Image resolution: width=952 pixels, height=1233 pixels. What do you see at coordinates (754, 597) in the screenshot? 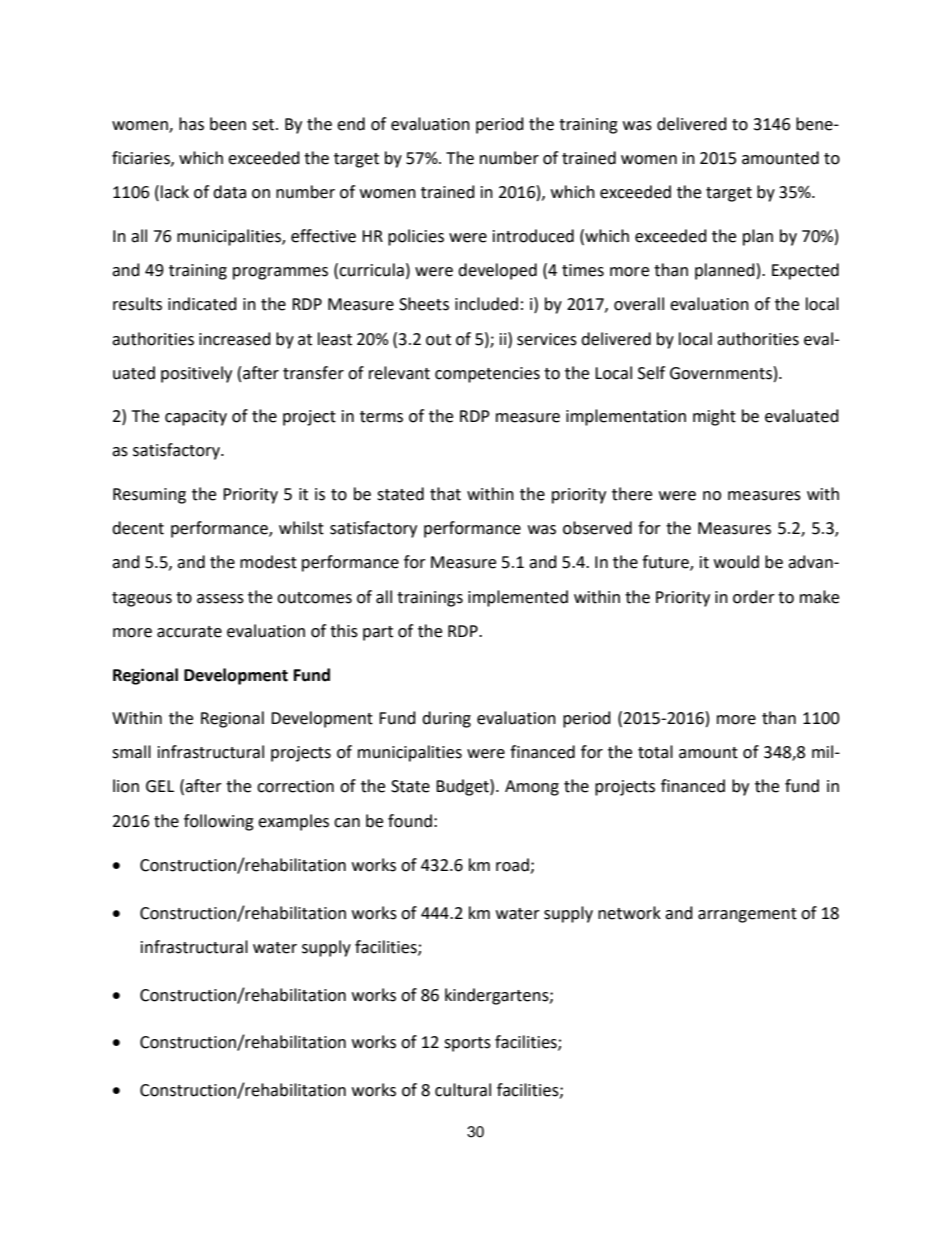
I see `order` at bounding box center [754, 597].
